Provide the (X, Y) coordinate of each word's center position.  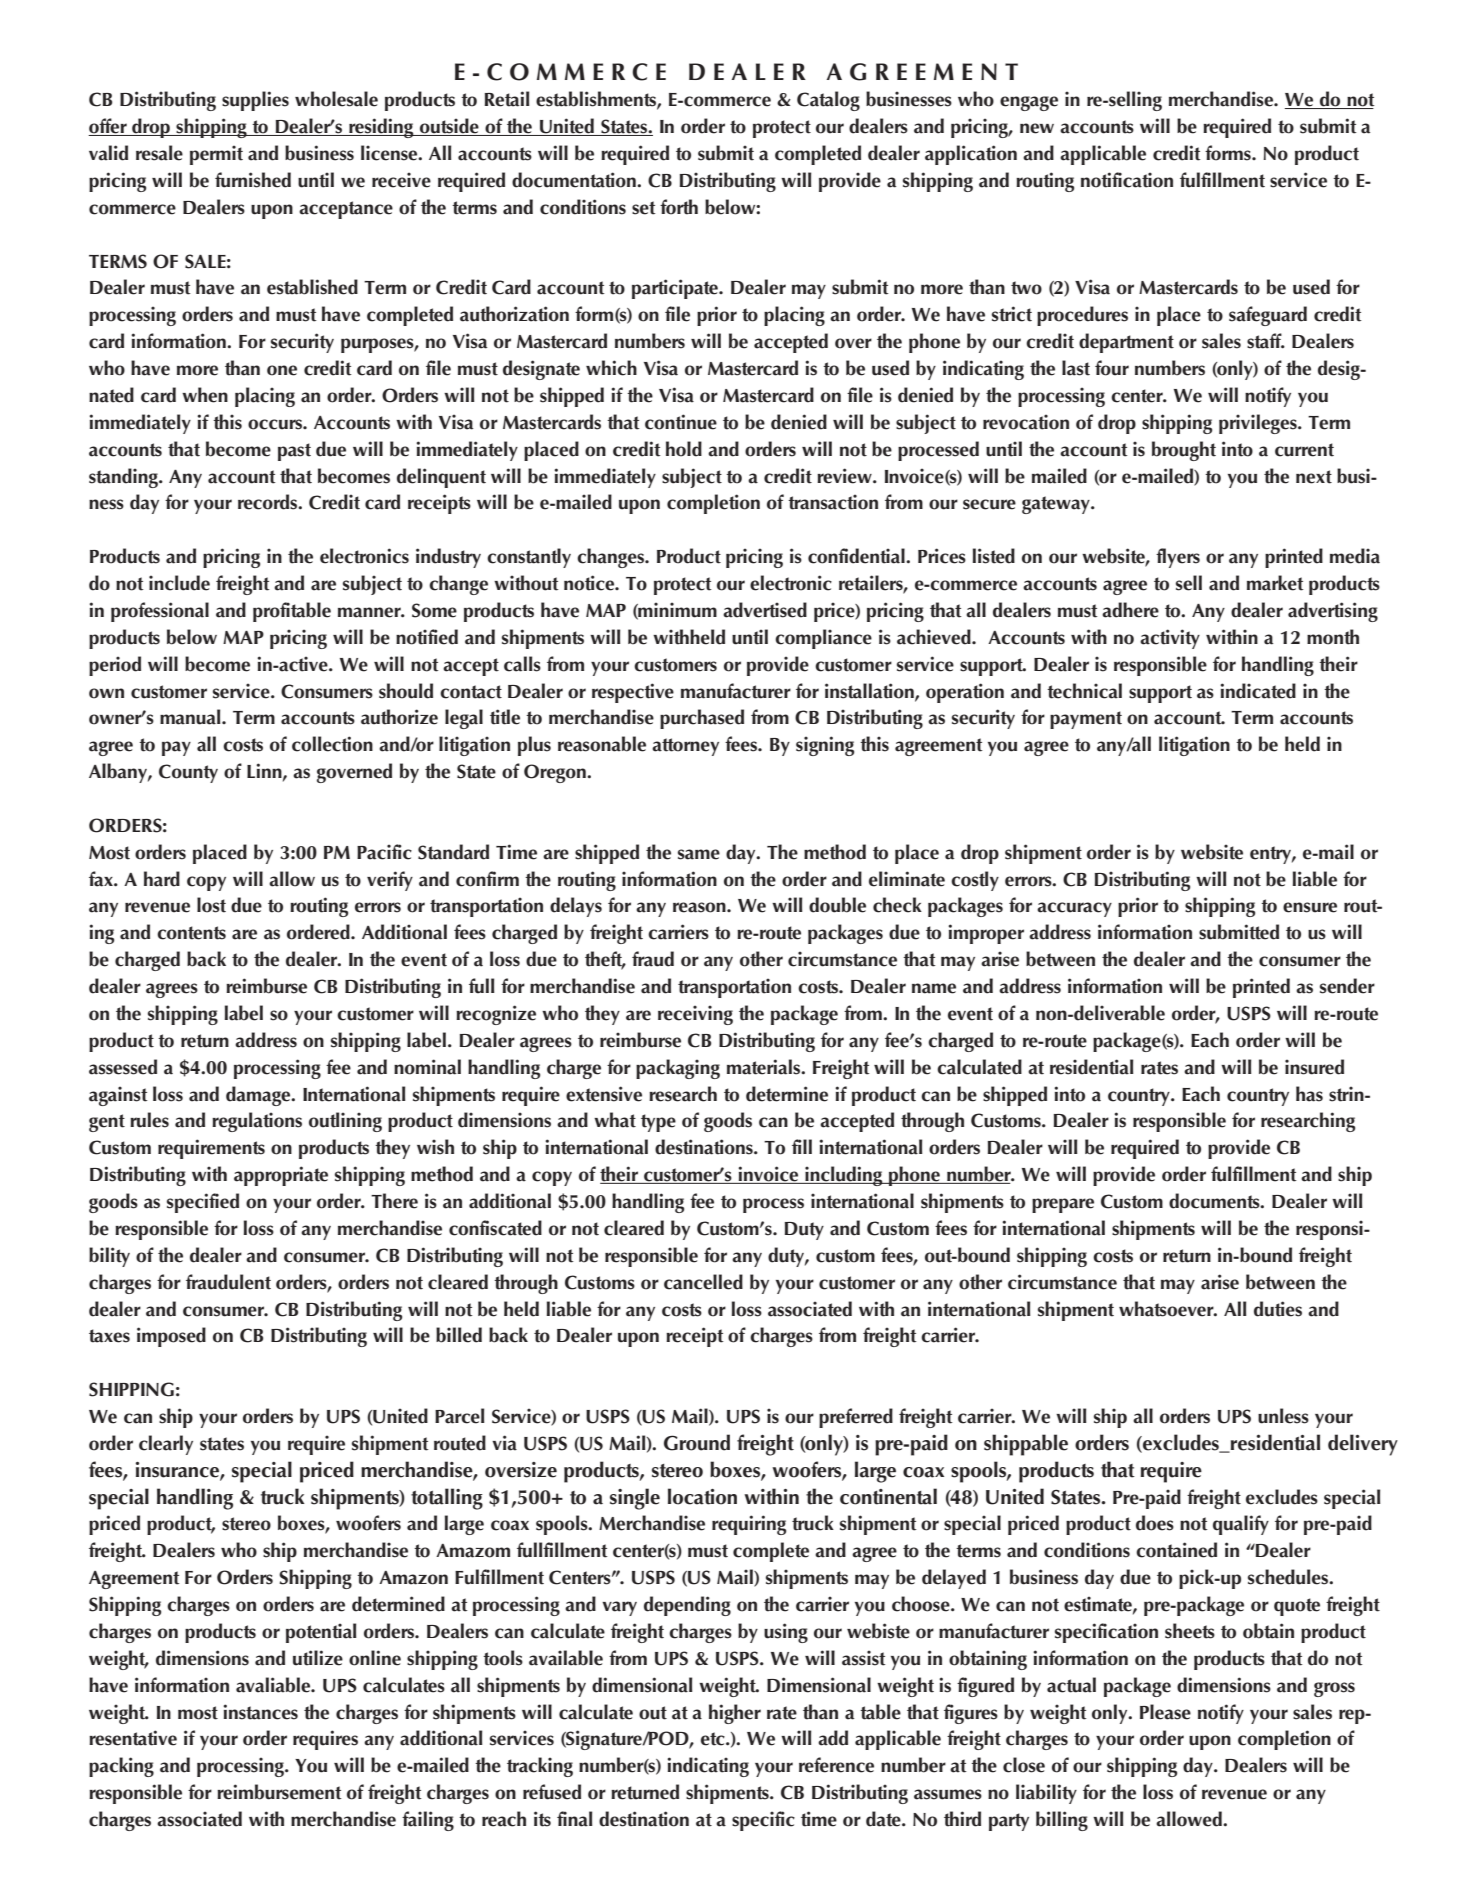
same (699, 854)
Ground (697, 1442)
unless (1283, 1416)
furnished (253, 180)
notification (1127, 180)
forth (679, 207)
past (294, 452)
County (188, 773)
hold (684, 449)
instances (260, 1712)
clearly (166, 1445)
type (658, 1123)
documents (1215, 1201)
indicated (1258, 691)
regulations (257, 1122)
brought (1184, 451)
